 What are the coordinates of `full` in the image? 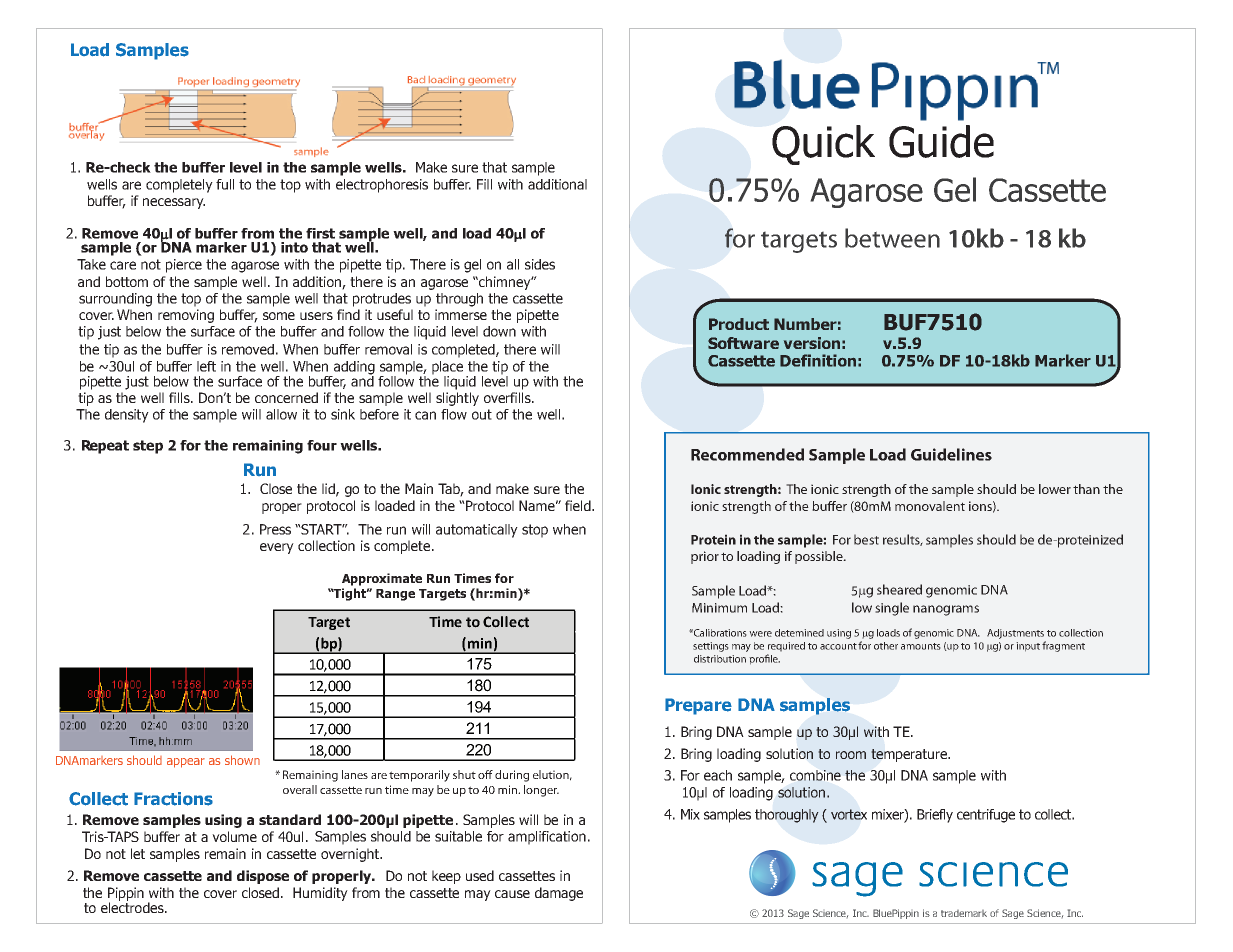 It's located at (225, 184).
